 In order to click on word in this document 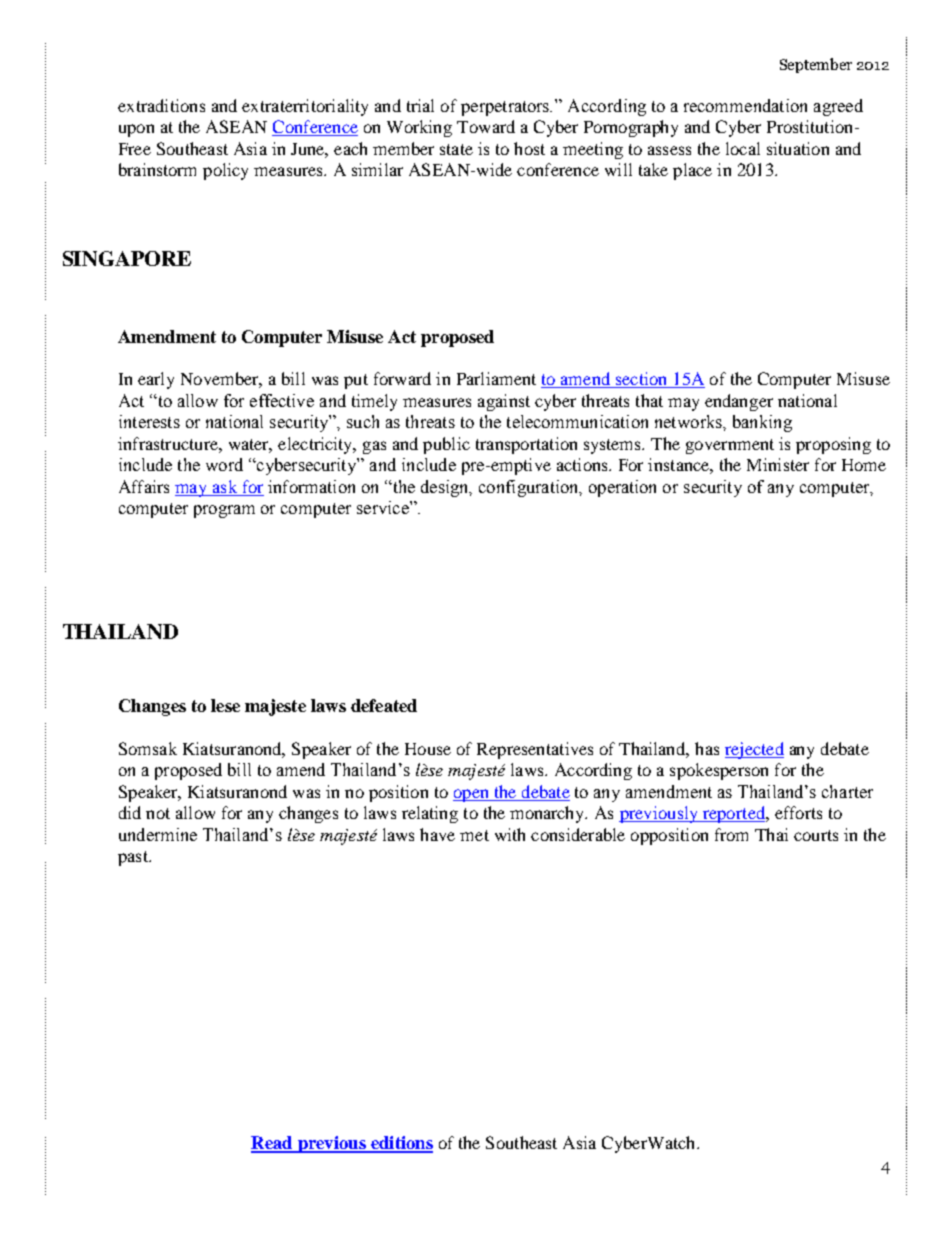, I will do `click(224, 464)`.
